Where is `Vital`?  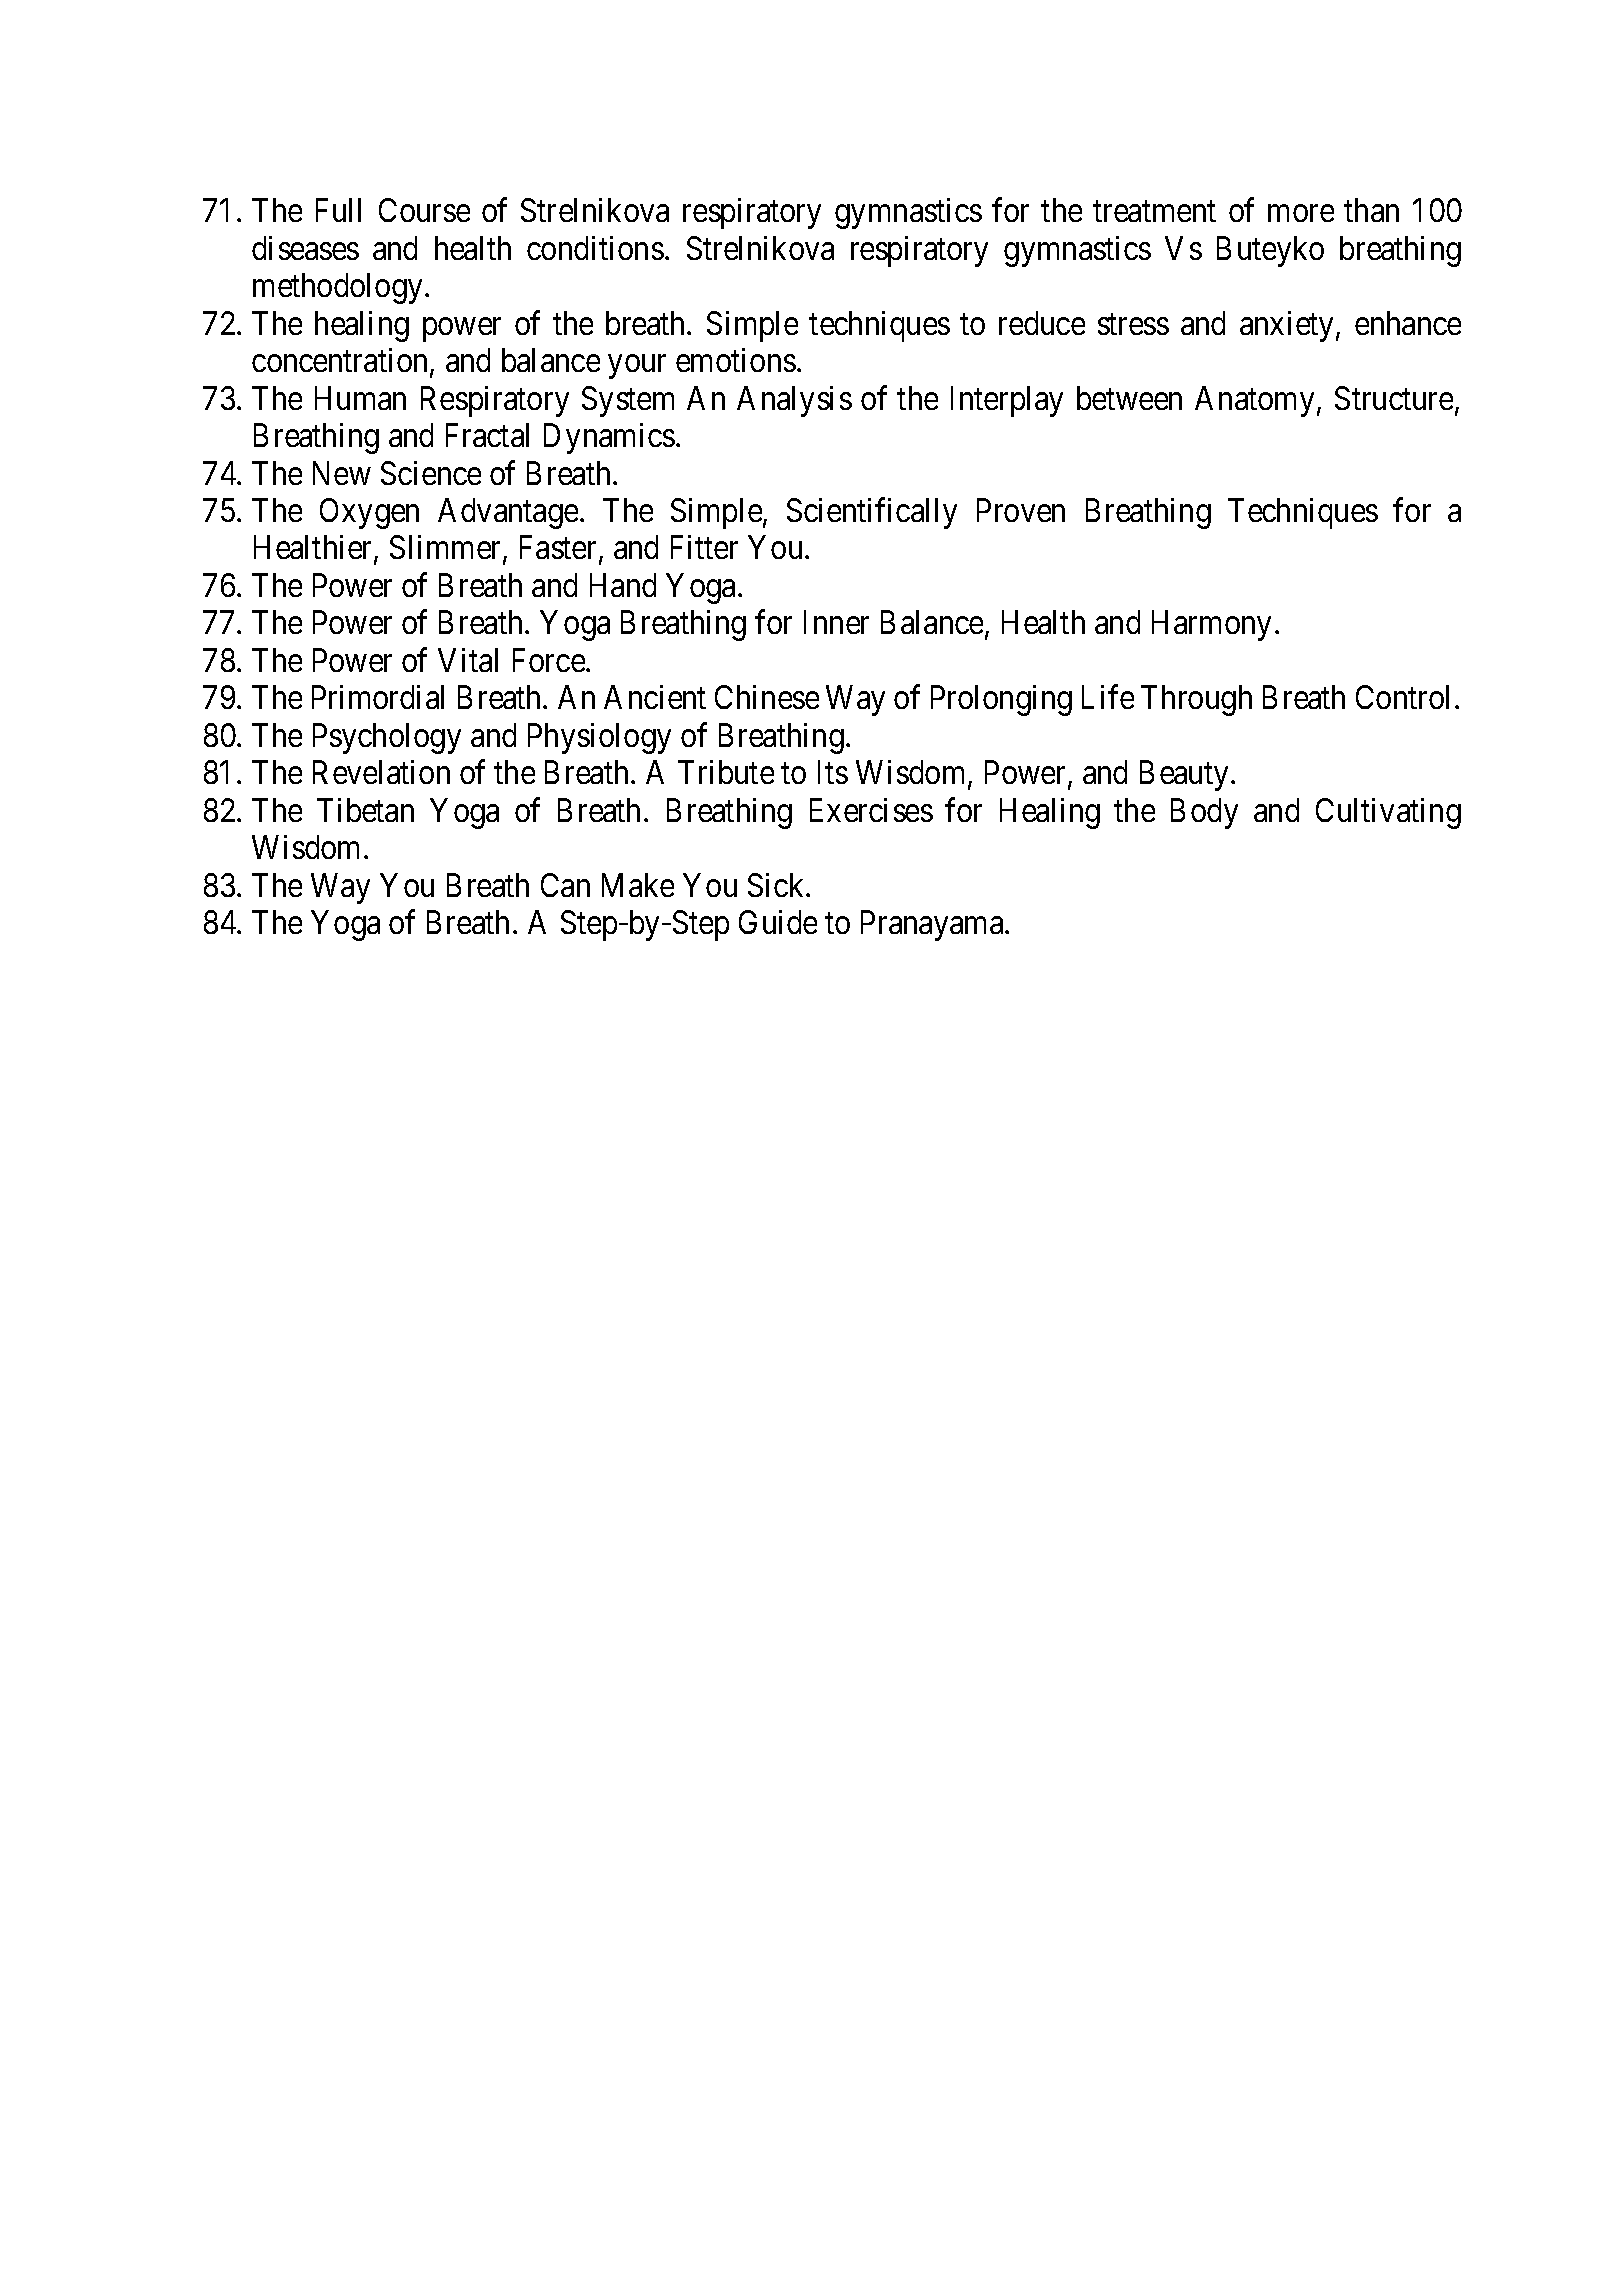 Vital is located at coordinates (468, 660).
